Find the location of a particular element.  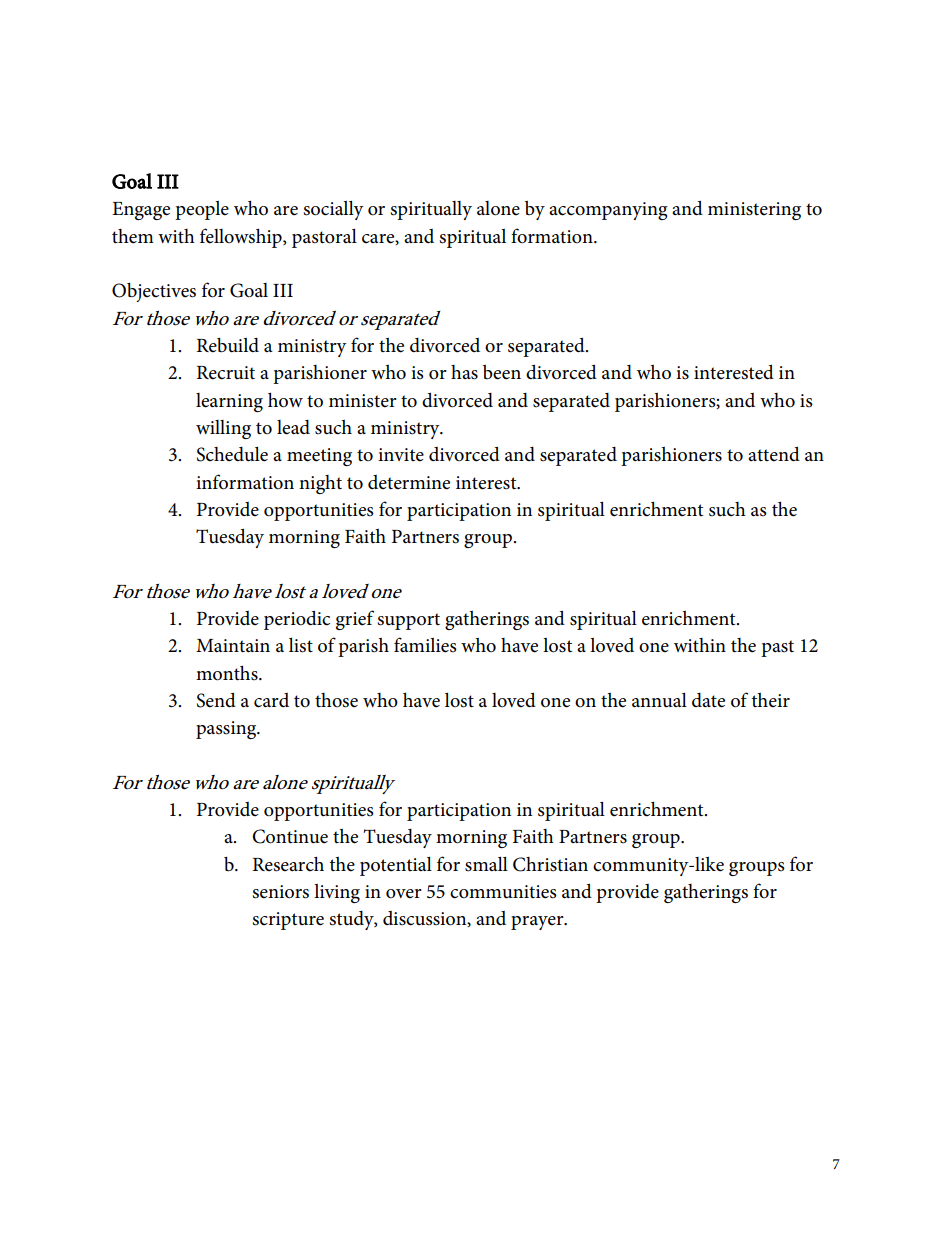

attend is located at coordinates (774, 454).
